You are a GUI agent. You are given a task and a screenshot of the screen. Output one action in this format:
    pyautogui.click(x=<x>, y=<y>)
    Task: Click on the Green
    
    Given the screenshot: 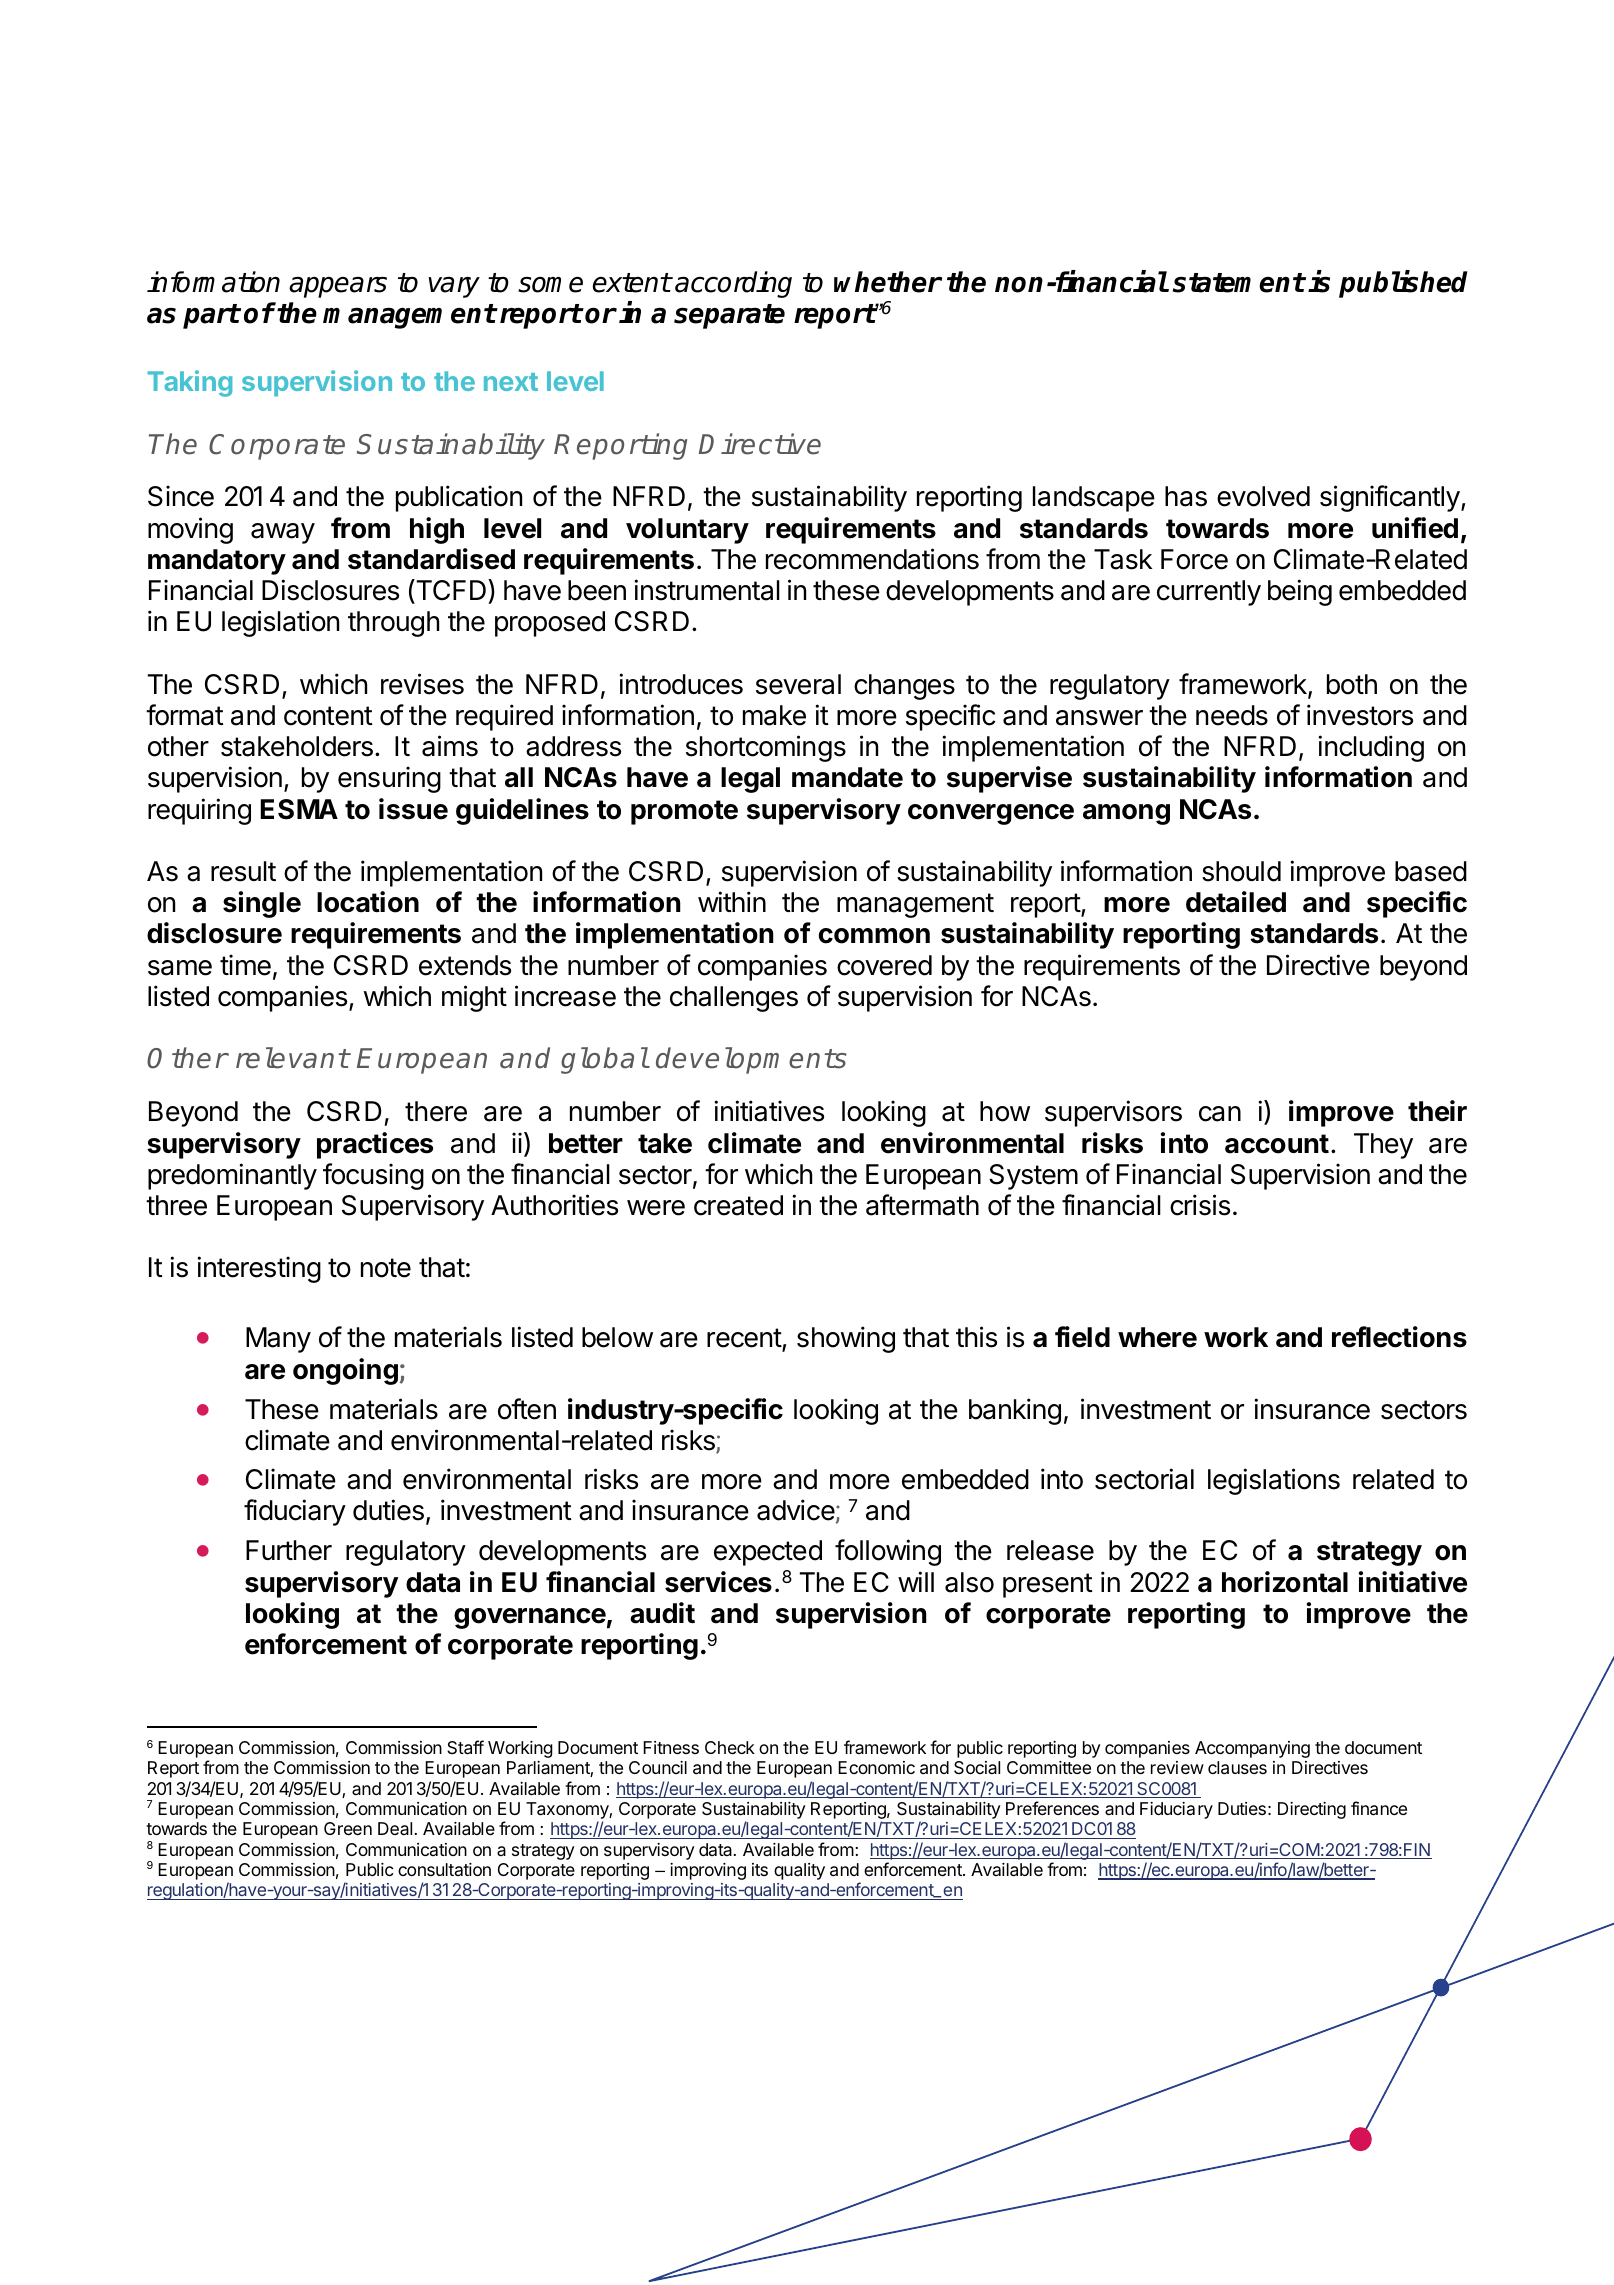 What is the action you would take?
    pyautogui.click(x=348, y=1828)
